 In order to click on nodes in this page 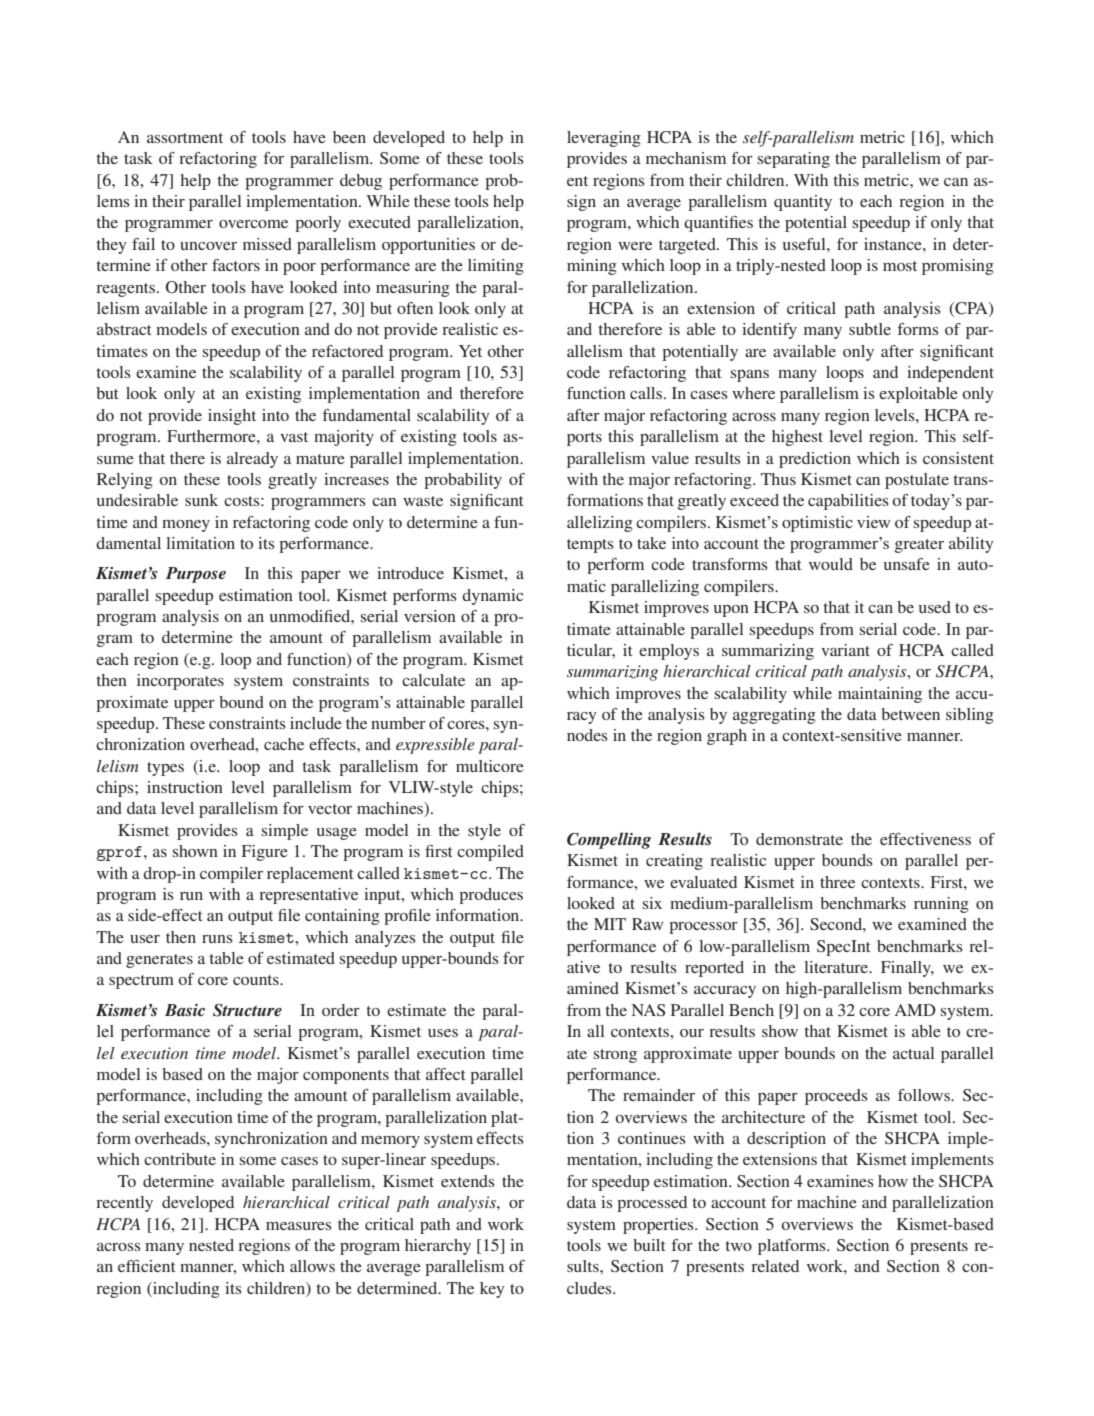, I will do `click(587, 735)`.
